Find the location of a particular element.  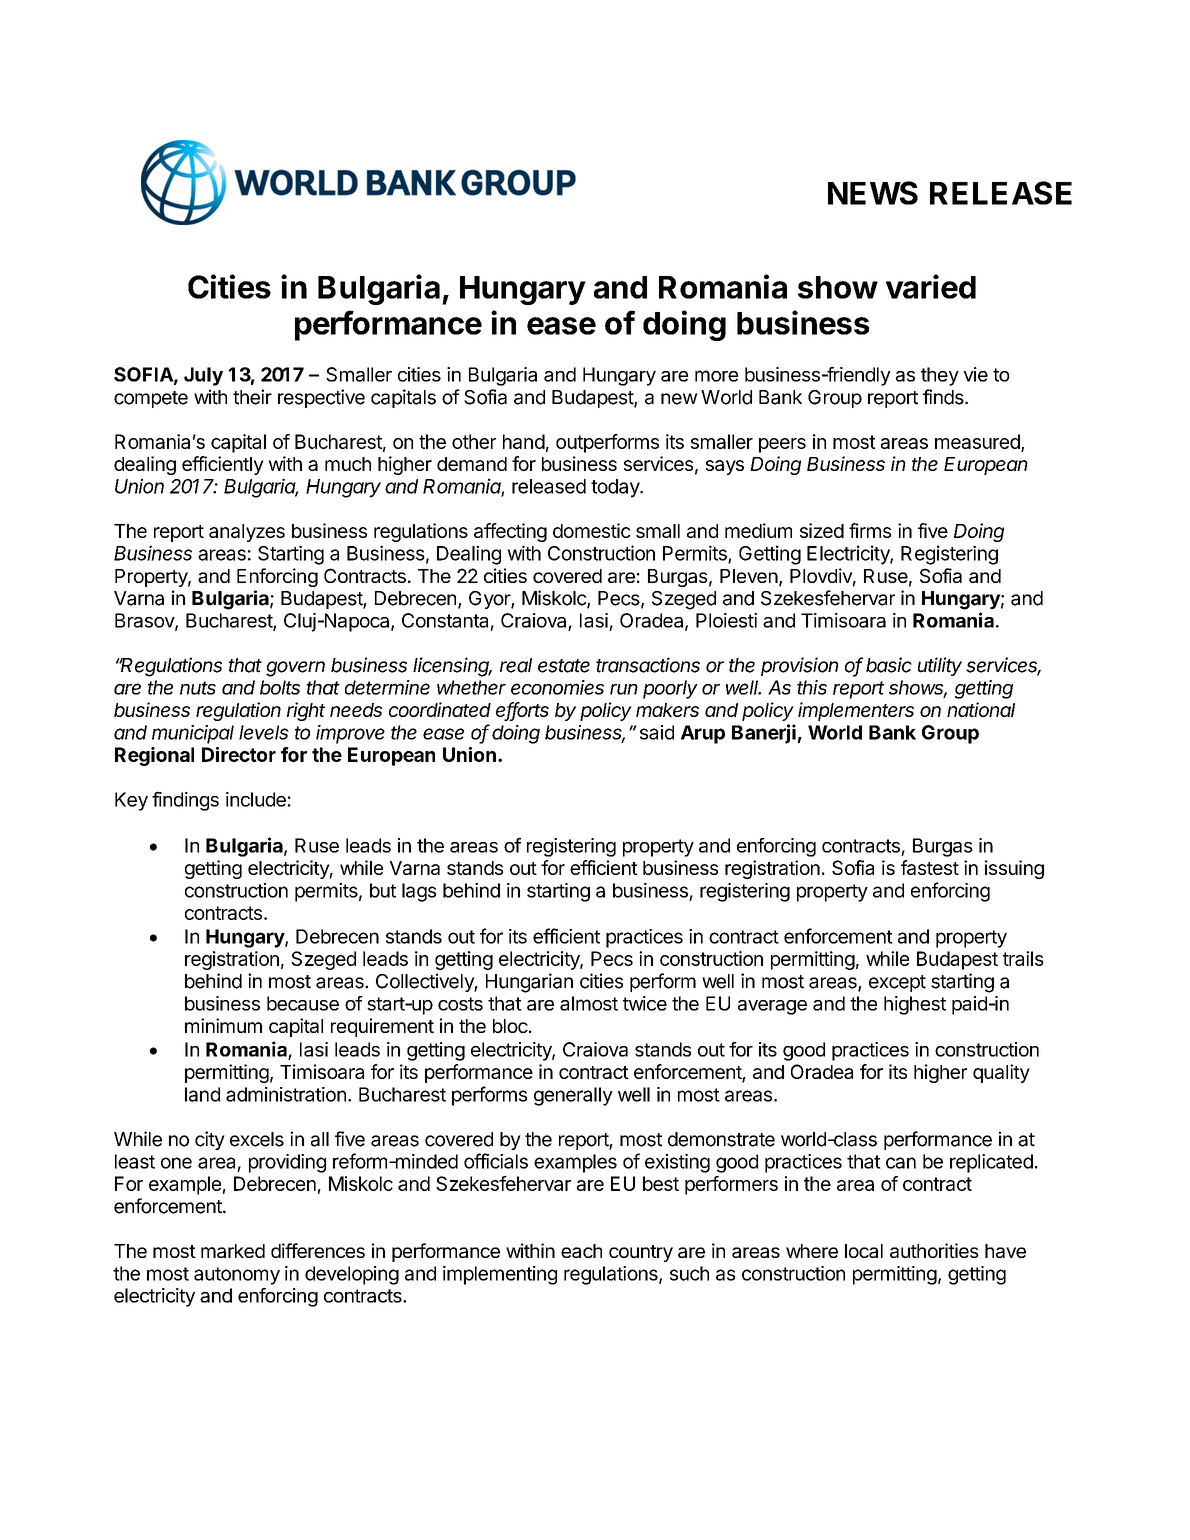

authorities is located at coordinates (934, 1250).
